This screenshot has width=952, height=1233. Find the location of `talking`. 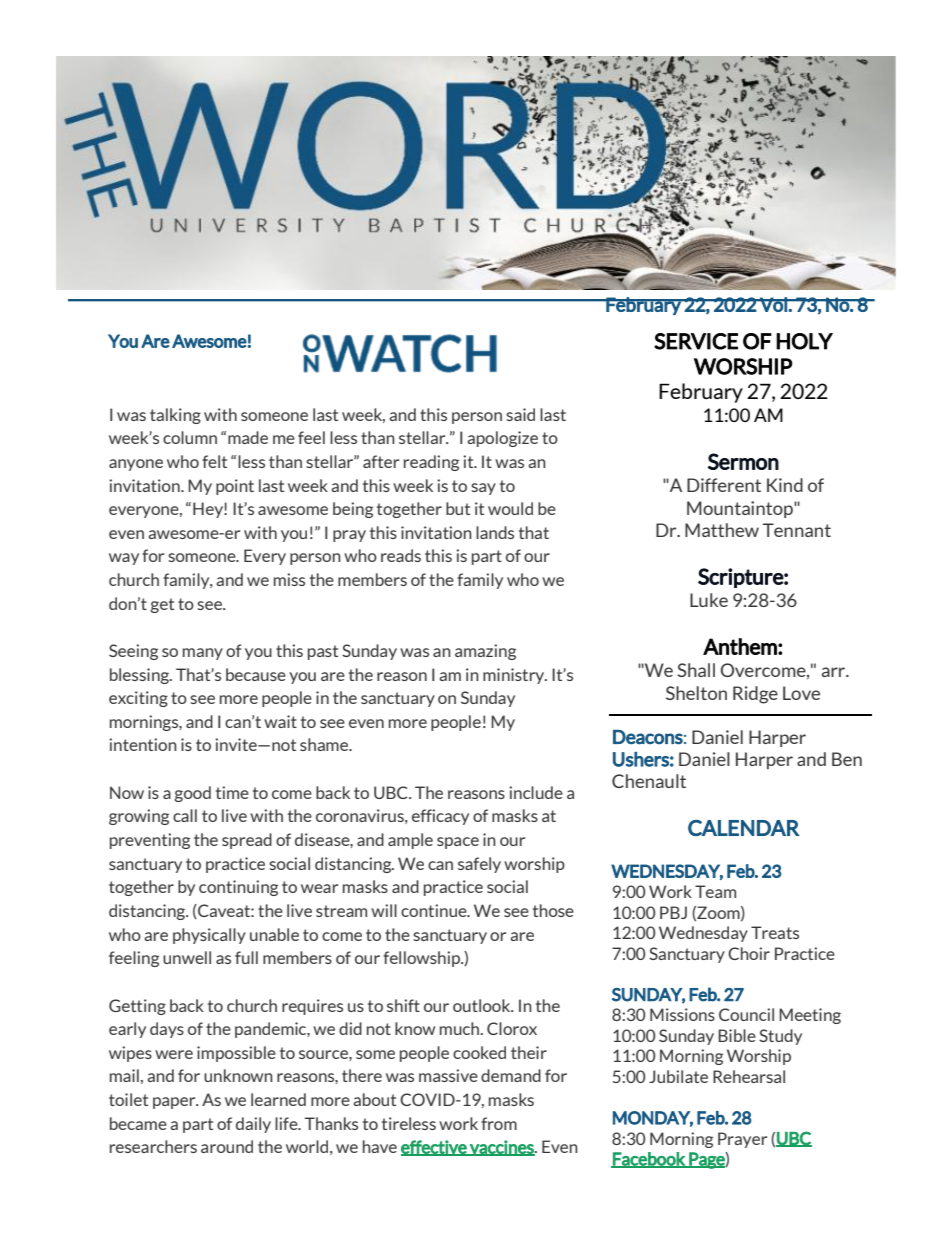

talking is located at coordinates (175, 416).
